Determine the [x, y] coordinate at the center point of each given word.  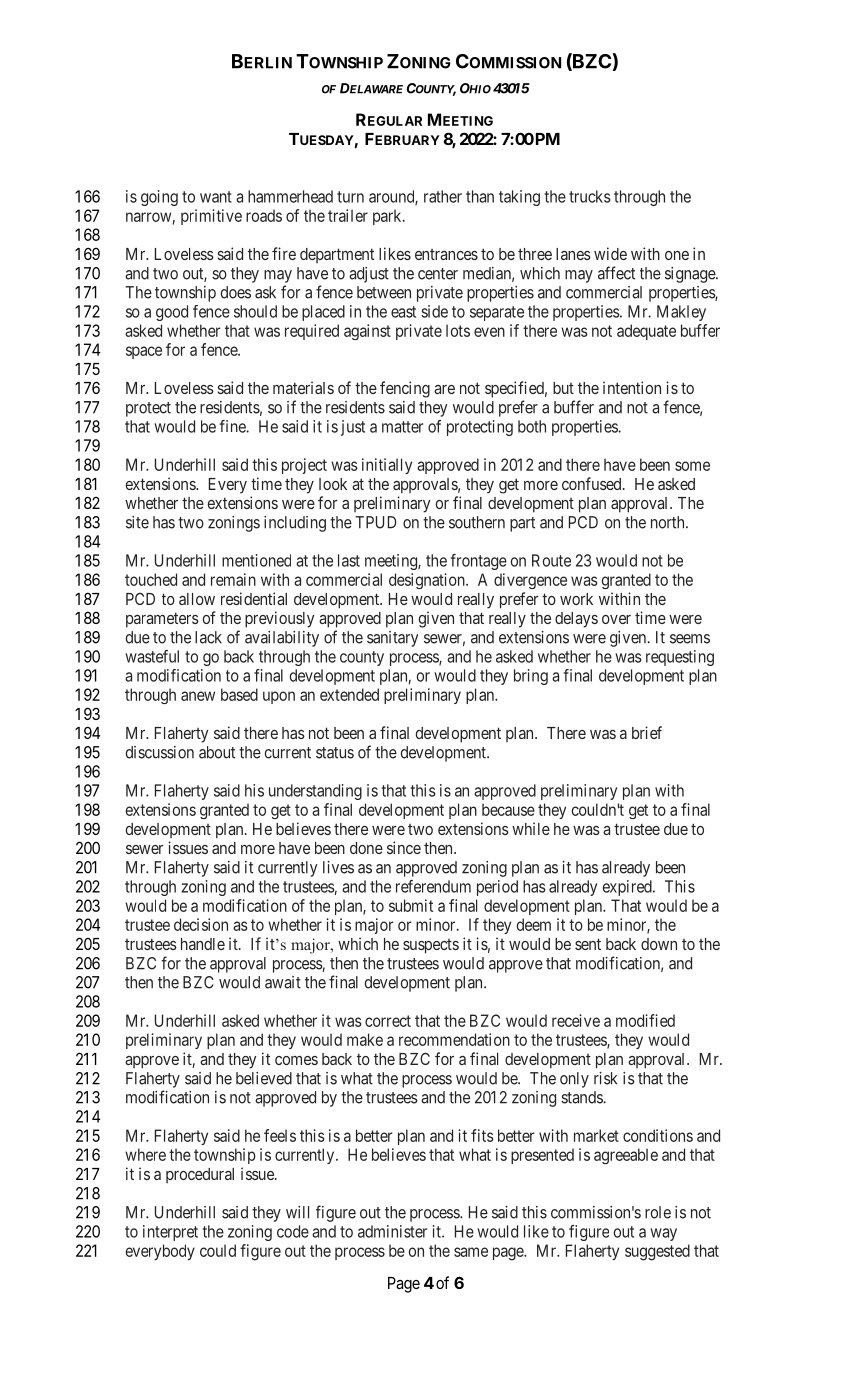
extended [349, 694]
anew [198, 696]
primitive [211, 217]
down [659, 944]
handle [203, 944]
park [388, 217]
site [137, 522]
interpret [170, 1233]
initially [387, 466]
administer [392, 1231]
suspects [431, 946]
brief [647, 732]
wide [610, 253]
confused [593, 483]
